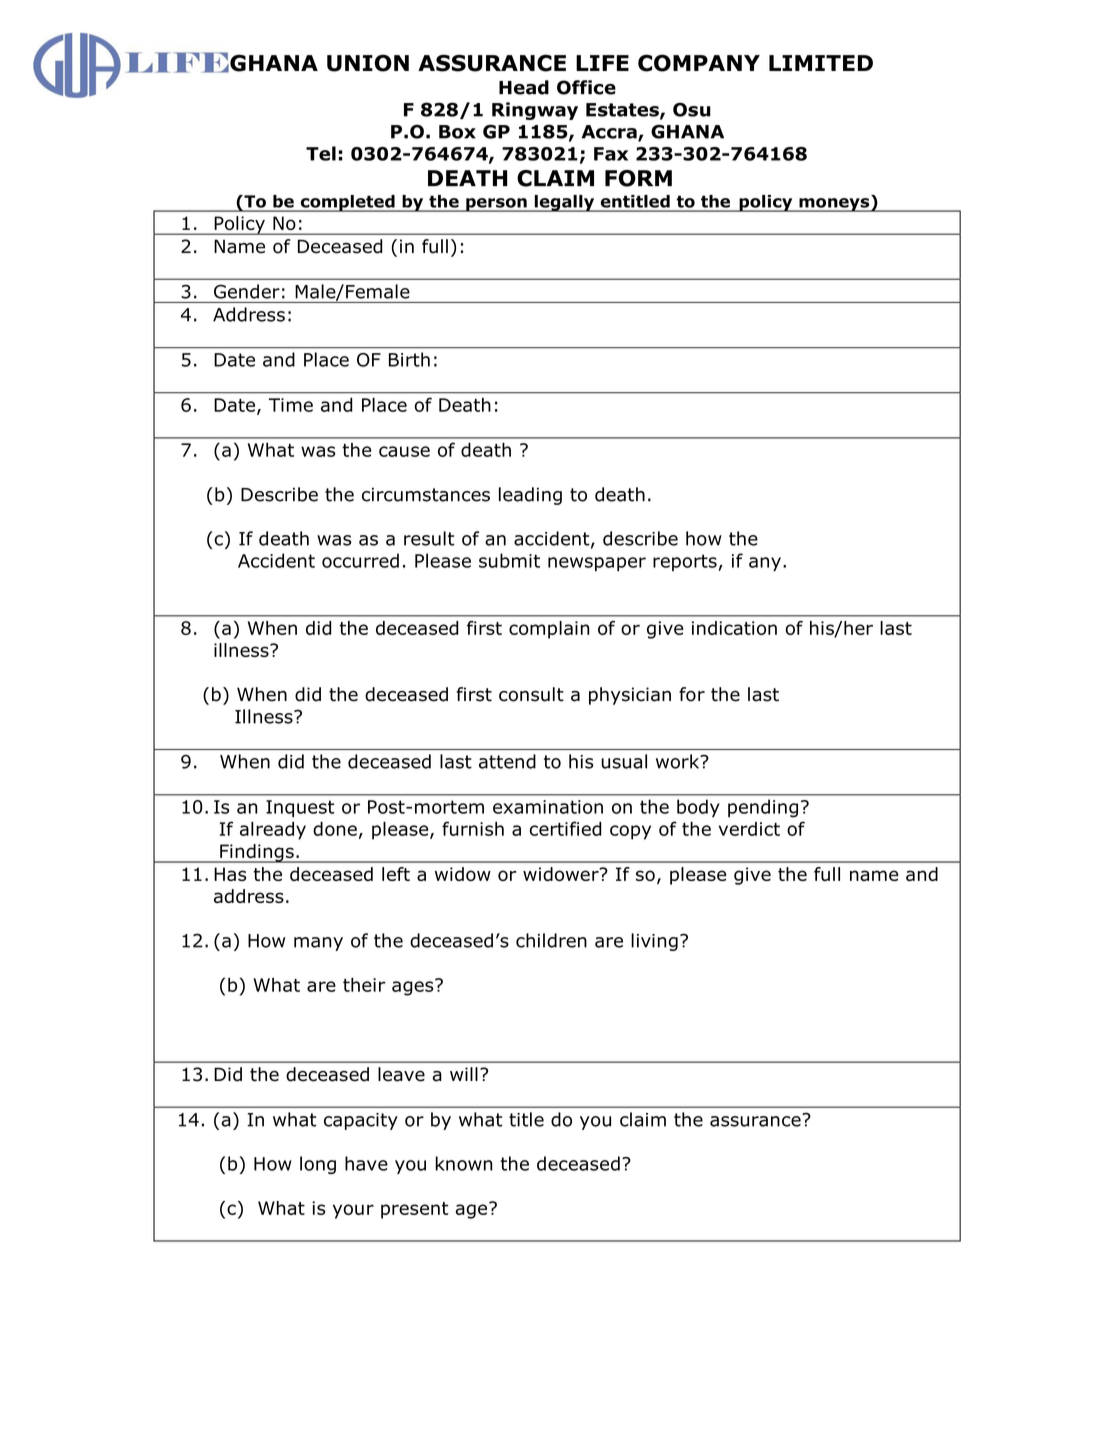  I want to click on Tel, so click(321, 153).
